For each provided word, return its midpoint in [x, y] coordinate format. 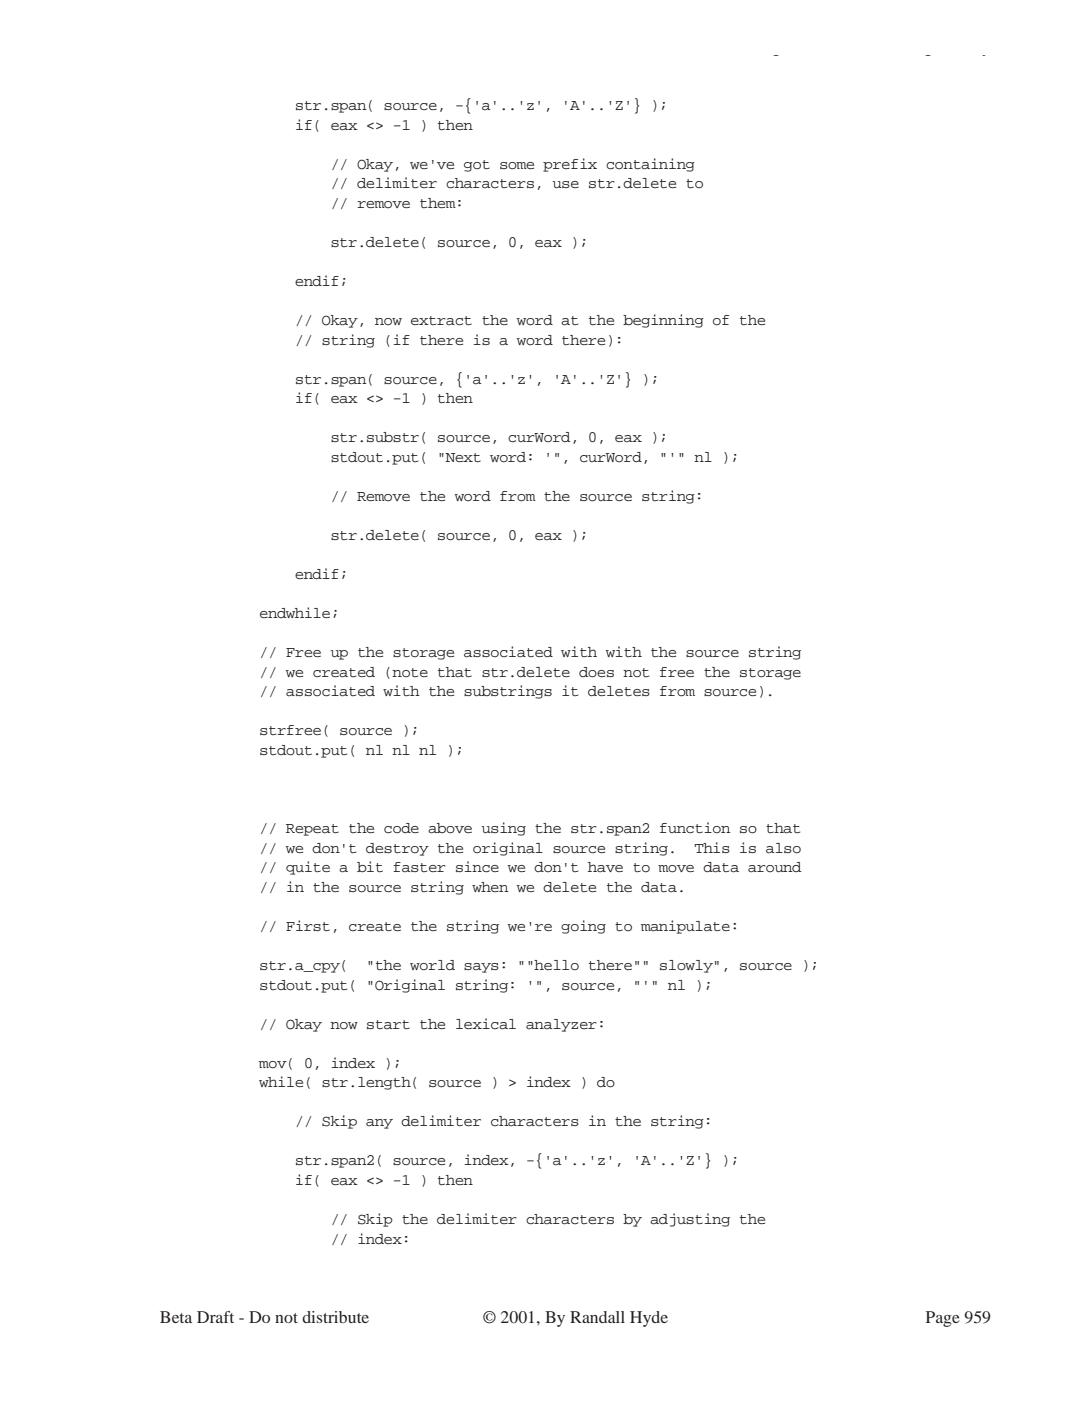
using [503, 829]
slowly [686, 966]
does [596, 672]
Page [943, 1319]
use [565, 184]
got [477, 166]
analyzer [561, 1025]
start [388, 1025]
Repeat [312, 830]
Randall [597, 1317]
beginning [663, 321]
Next [462, 457]
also [783, 848]
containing [650, 165]
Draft [215, 1317]
